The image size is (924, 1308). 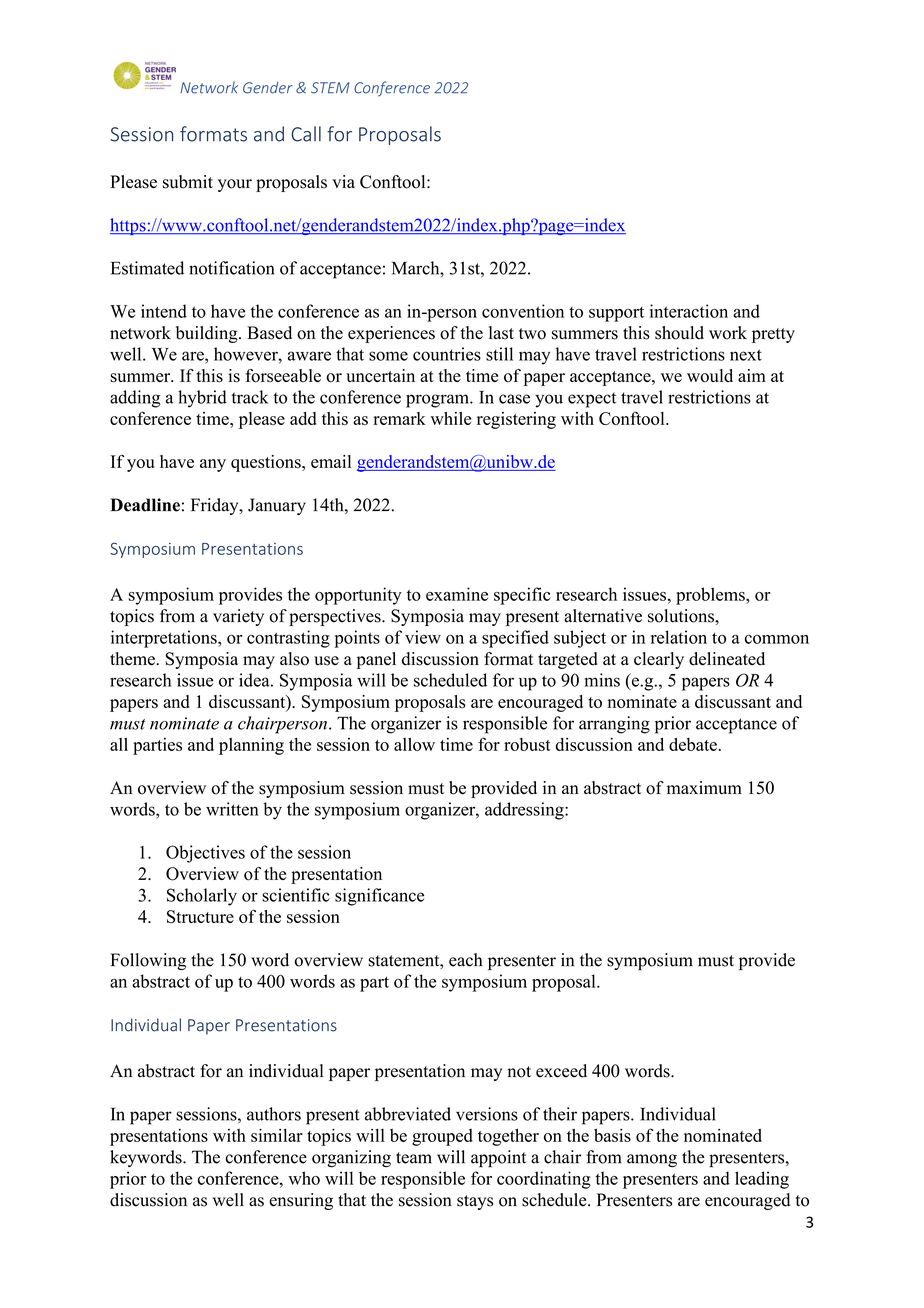 I want to click on submit, so click(x=188, y=182).
